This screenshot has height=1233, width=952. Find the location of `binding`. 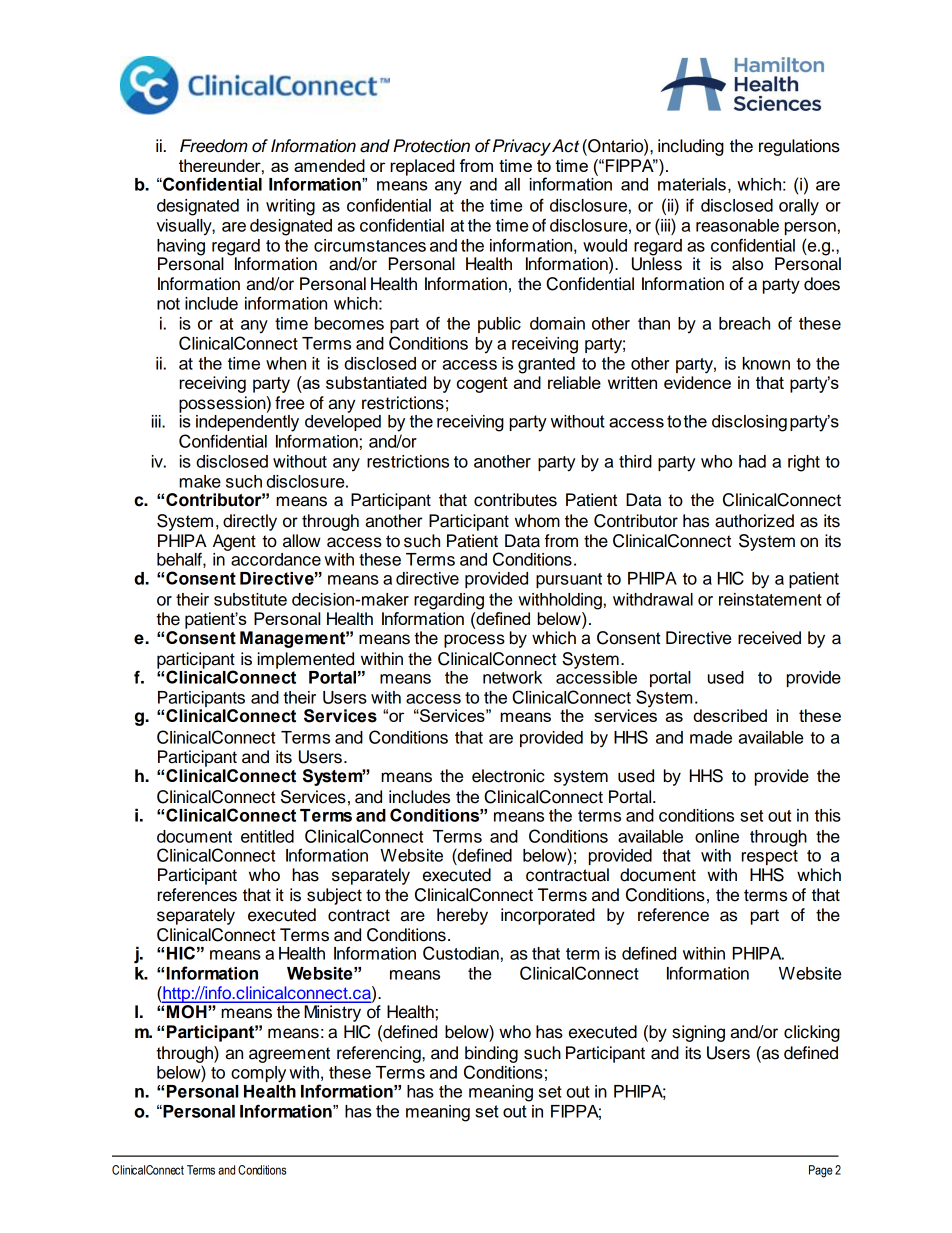

binding is located at coordinates (491, 1054).
